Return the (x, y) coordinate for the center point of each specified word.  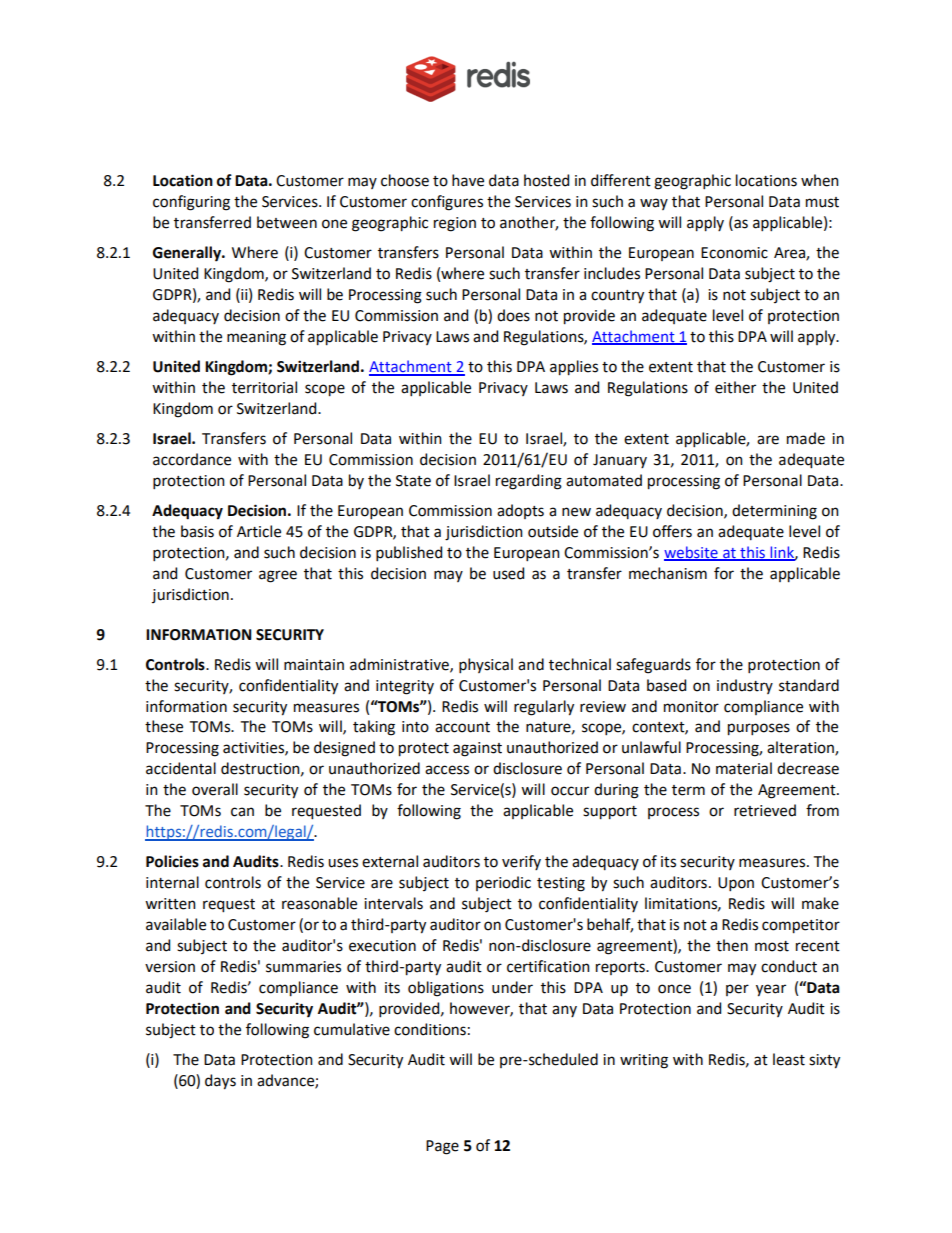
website (692, 553)
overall (215, 789)
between (287, 222)
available (176, 924)
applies (574, 368)
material (744, 768)
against (477, 749)
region (455, 224)
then (732, 945)
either (735, 387)
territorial (264, 387)
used (508, 573)
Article (259, 531)
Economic (734, 253)
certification (548, 966)
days (220, 1082)
